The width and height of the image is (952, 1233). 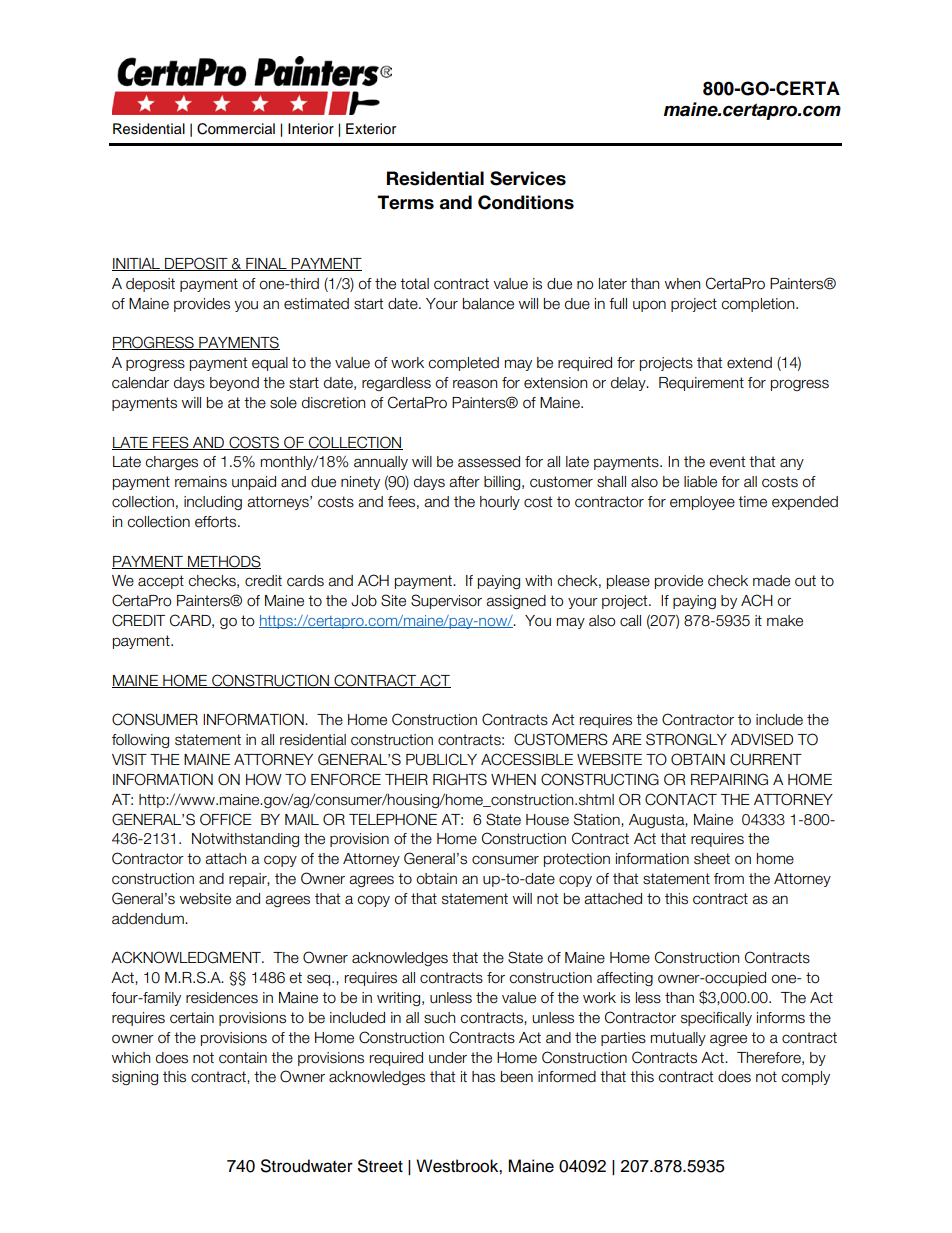 I want to click on PUBLICLY, so click(x=441, y=759).
